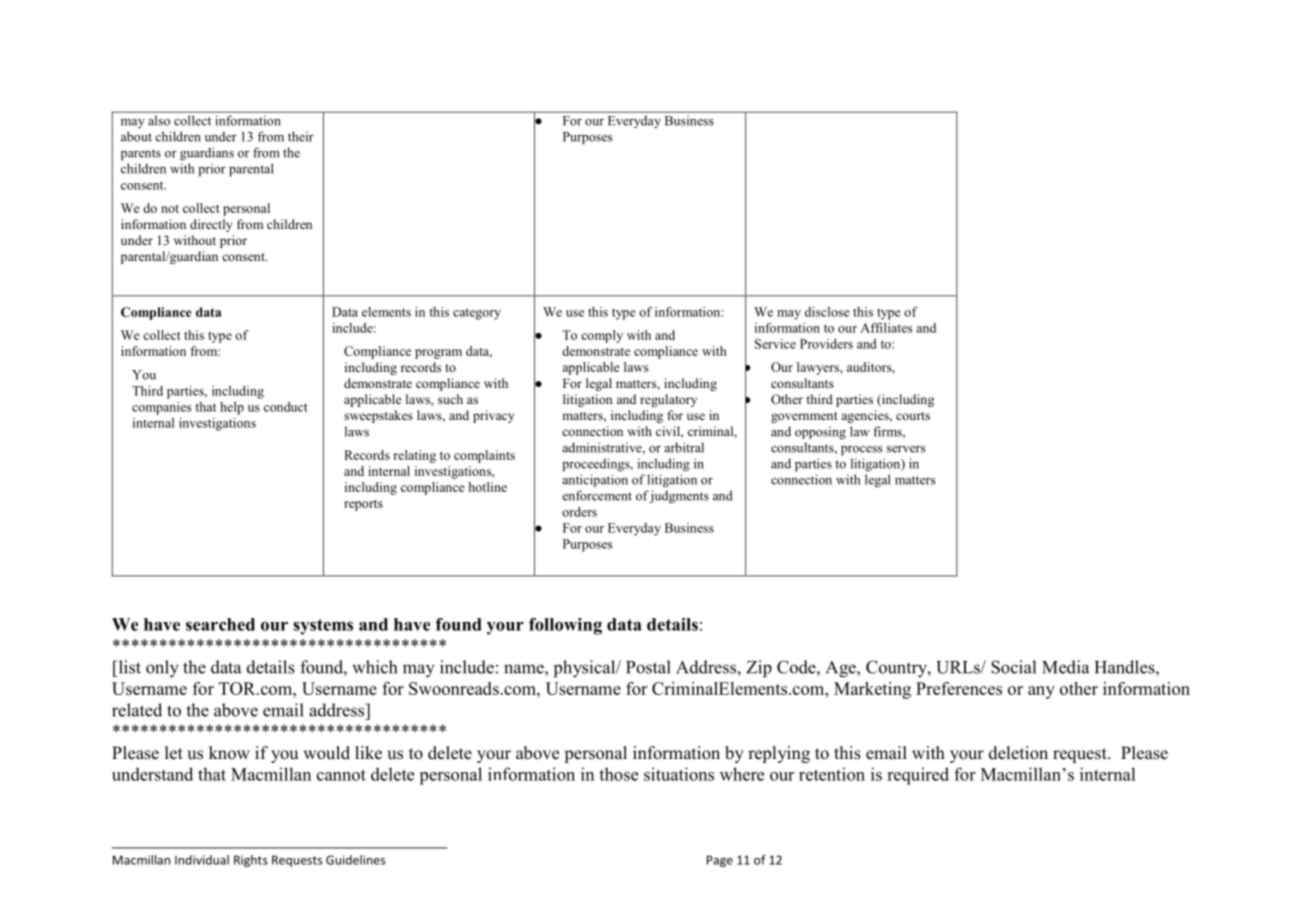  I want to click on enforcement, so click(597, 495).
